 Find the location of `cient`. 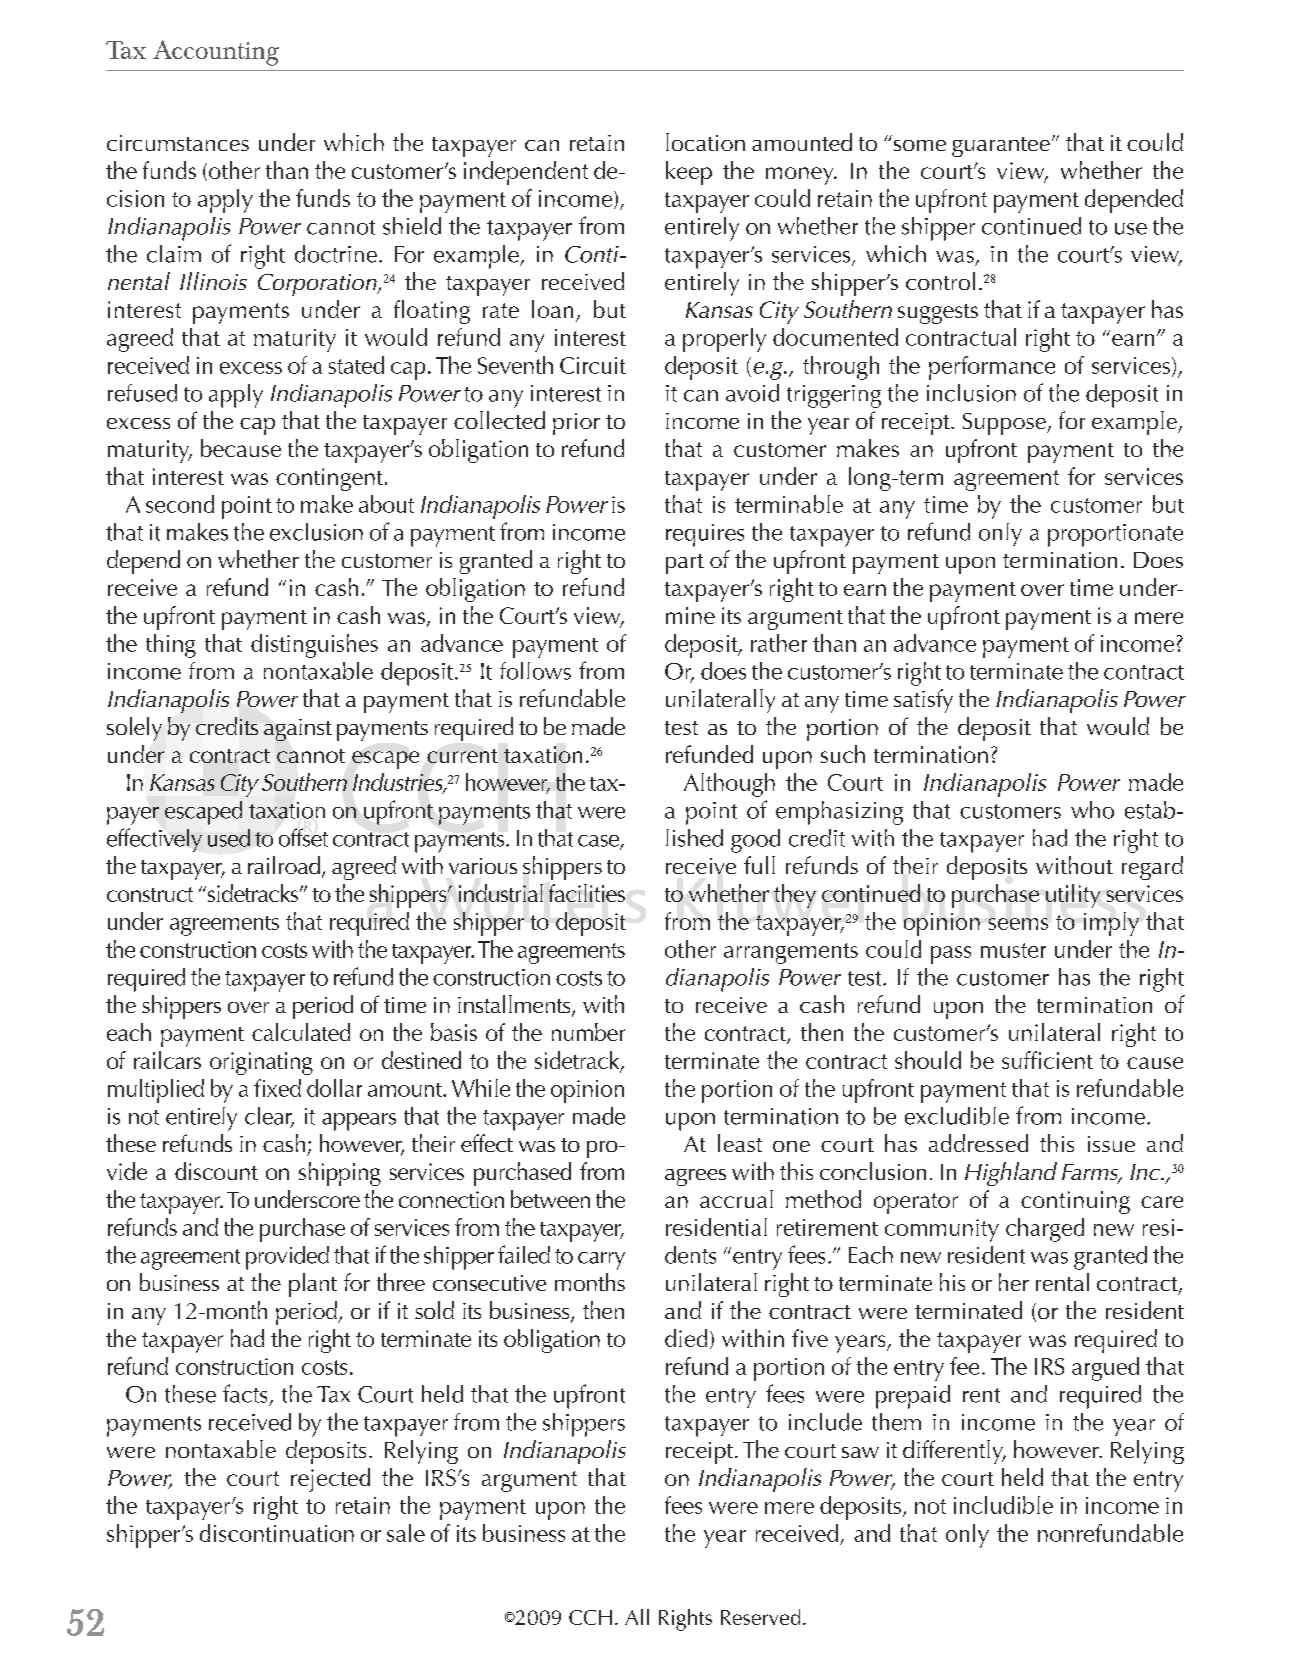

cient is located at coordinates (1068, 1060).
